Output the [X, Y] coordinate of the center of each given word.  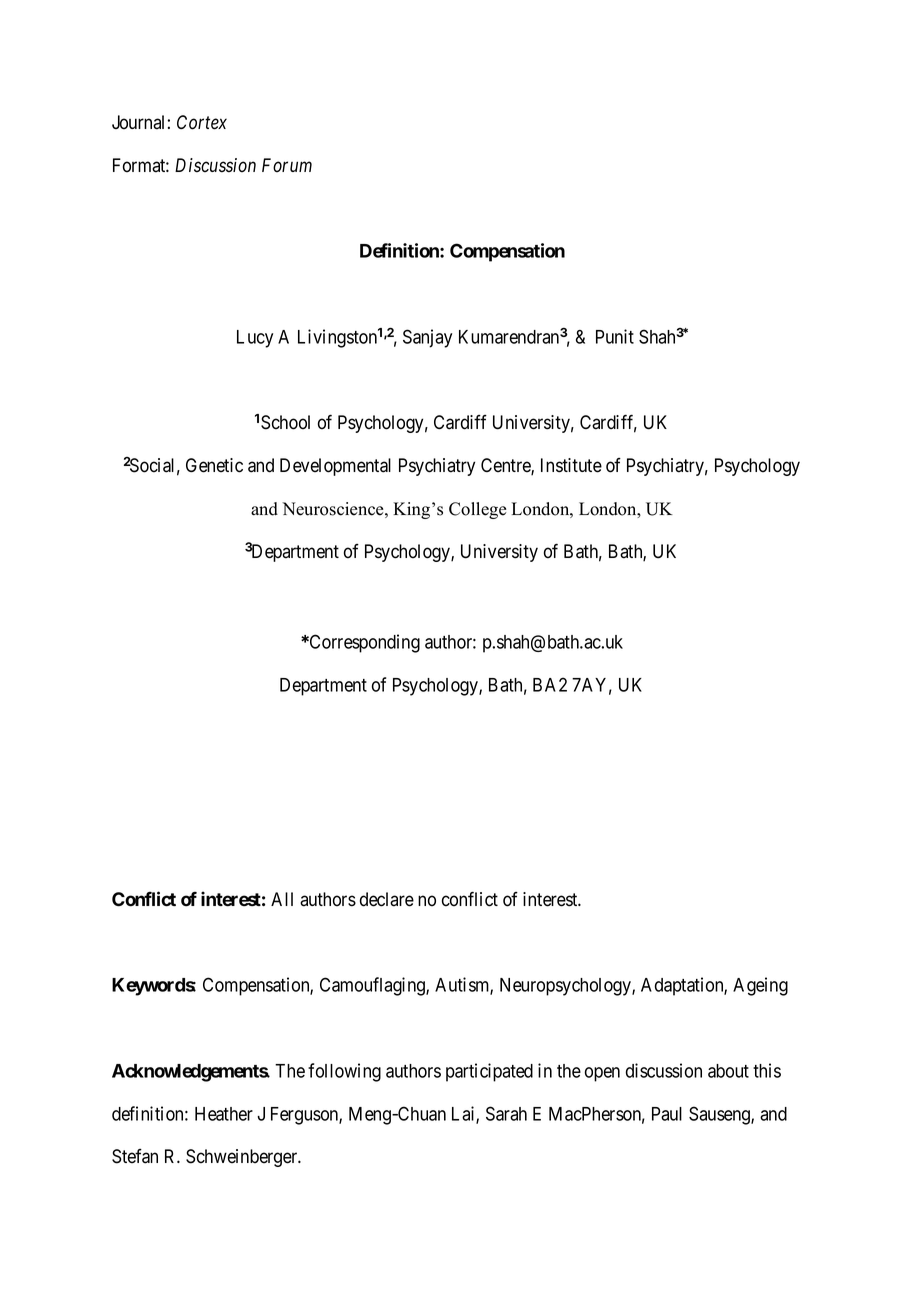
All [282, 899]
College [477, 510]
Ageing [760, 986]
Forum [287, 165]
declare [387, 899]
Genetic [214, 465]
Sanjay [427, 338]
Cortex [202, 122]
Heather [224, 1114]
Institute [571, 465]
